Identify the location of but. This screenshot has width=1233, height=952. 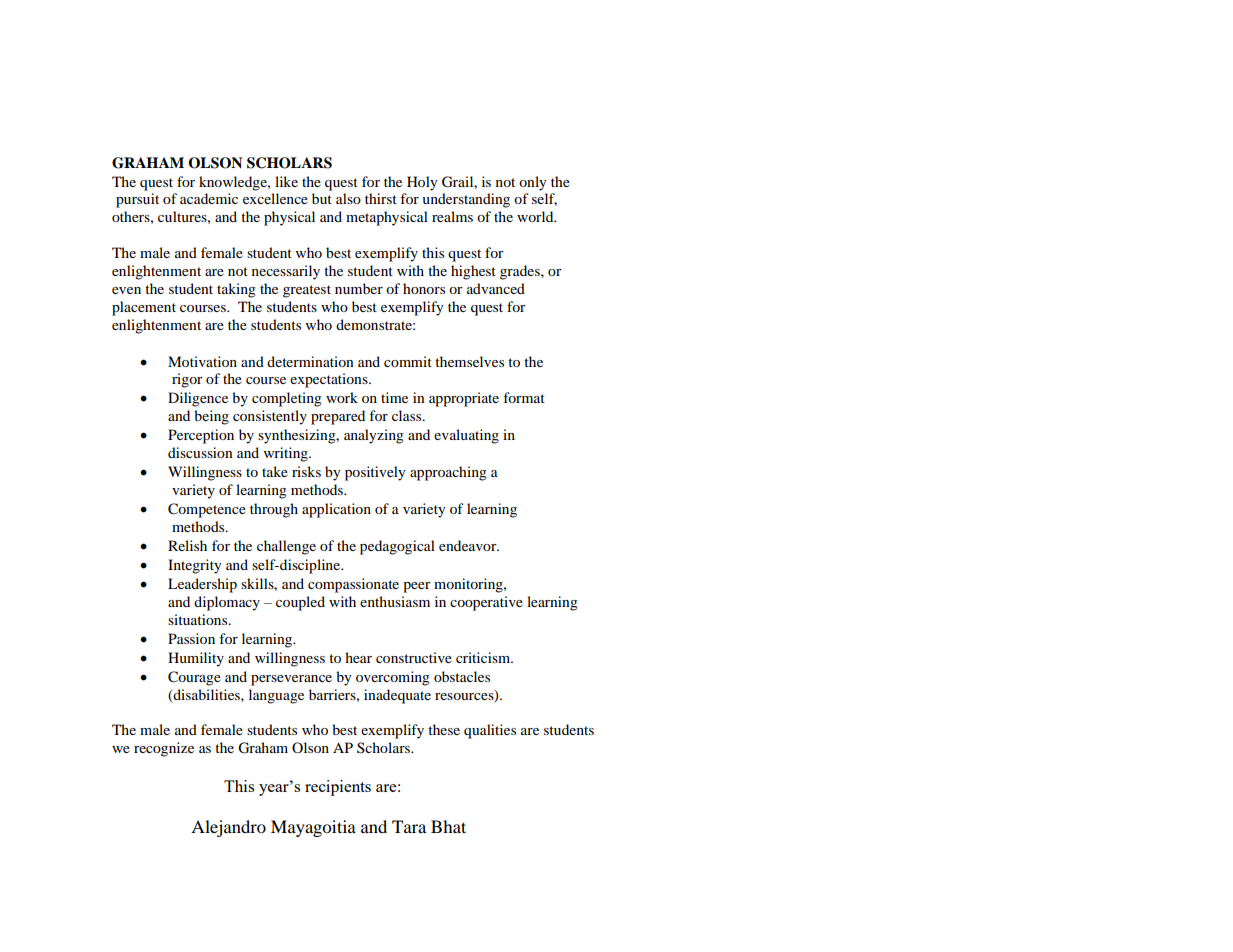
(322, 198).
